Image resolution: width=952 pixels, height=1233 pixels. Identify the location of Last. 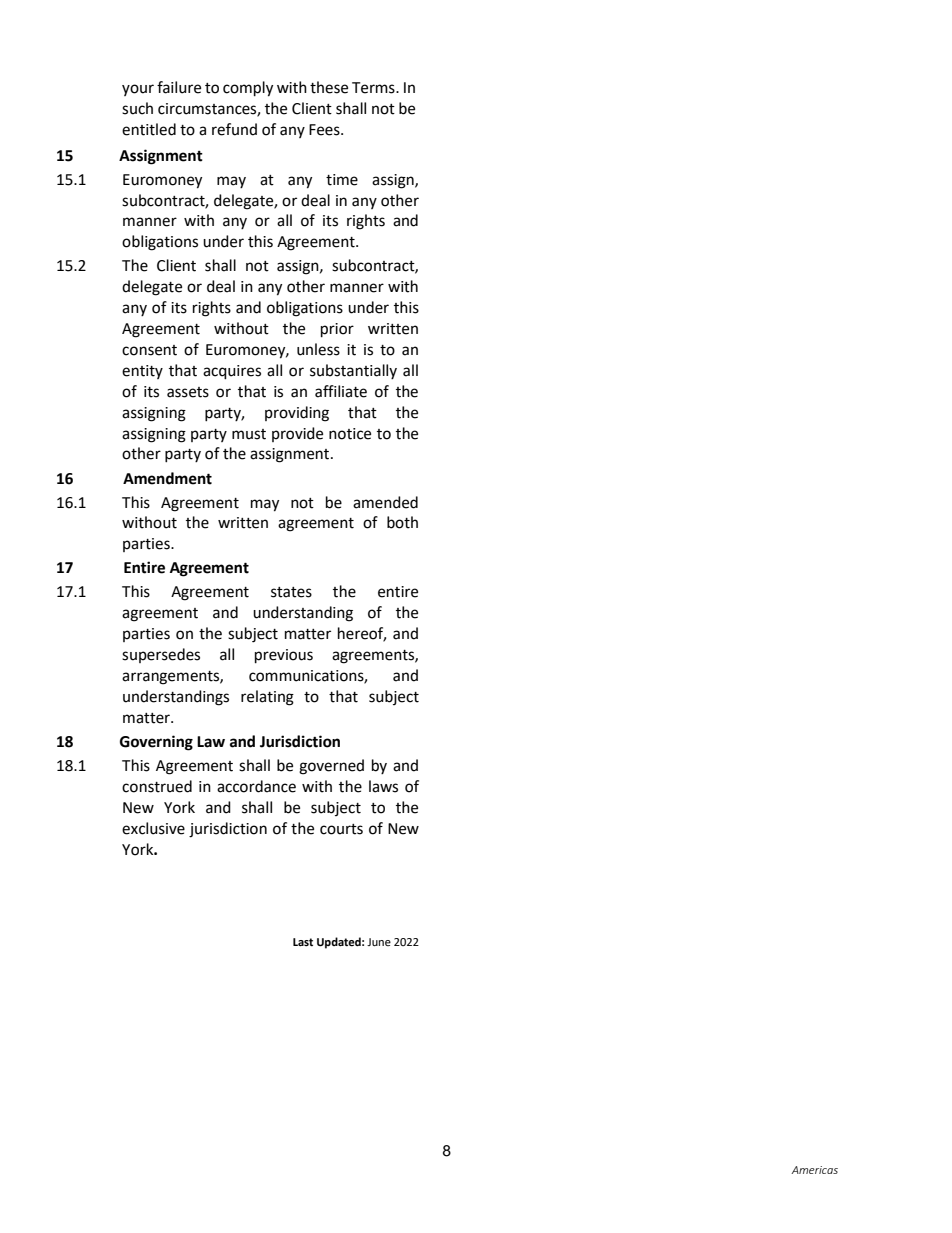
(303, 942).
